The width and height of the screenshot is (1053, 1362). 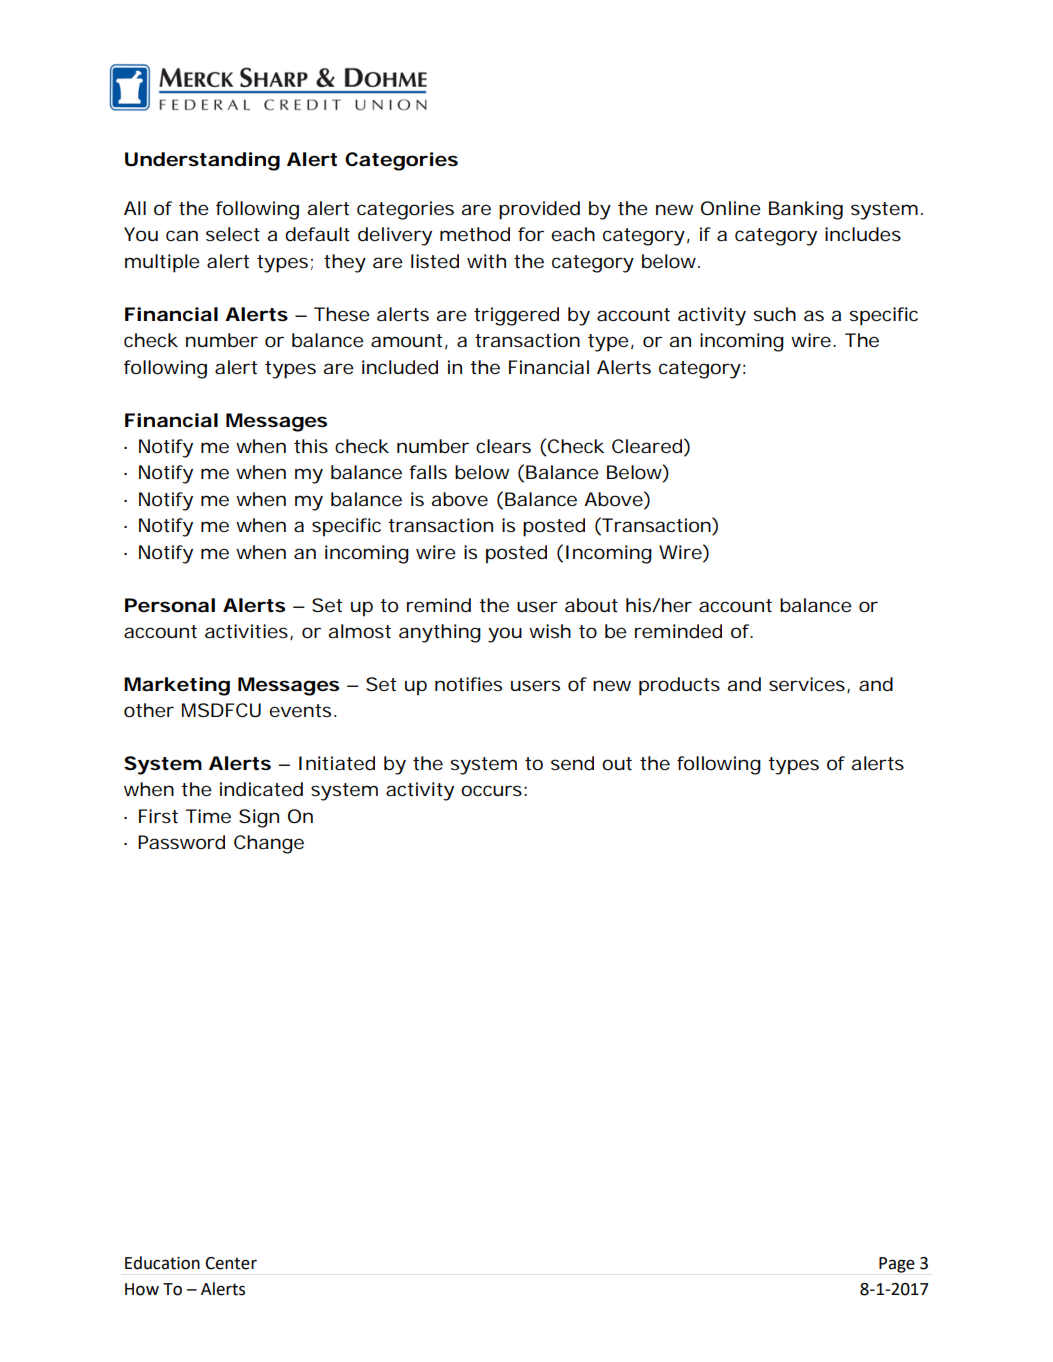 I want to click on Center, so click(x=231, y=1263).
